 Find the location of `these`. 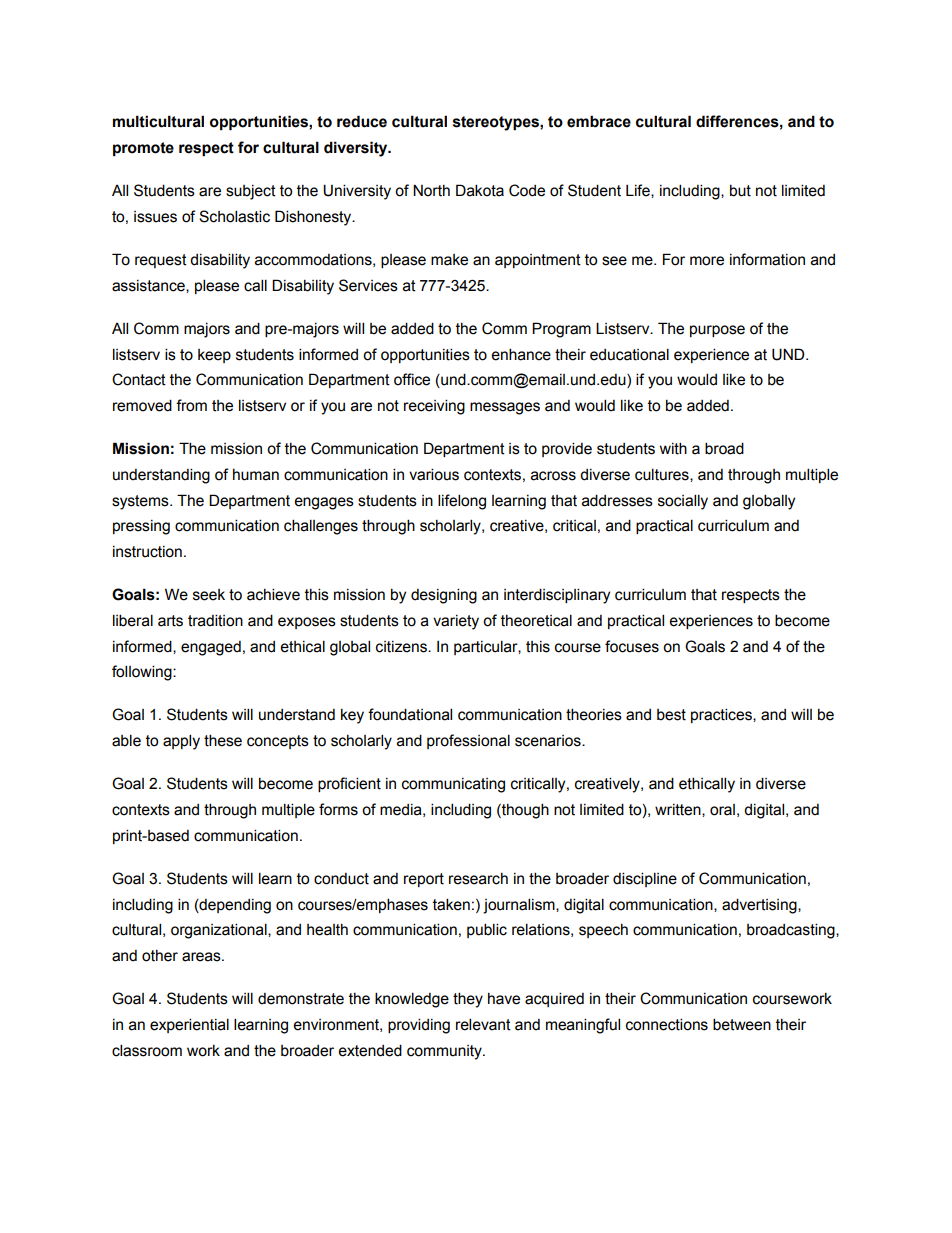

these is located at coordinates (223, 740).
